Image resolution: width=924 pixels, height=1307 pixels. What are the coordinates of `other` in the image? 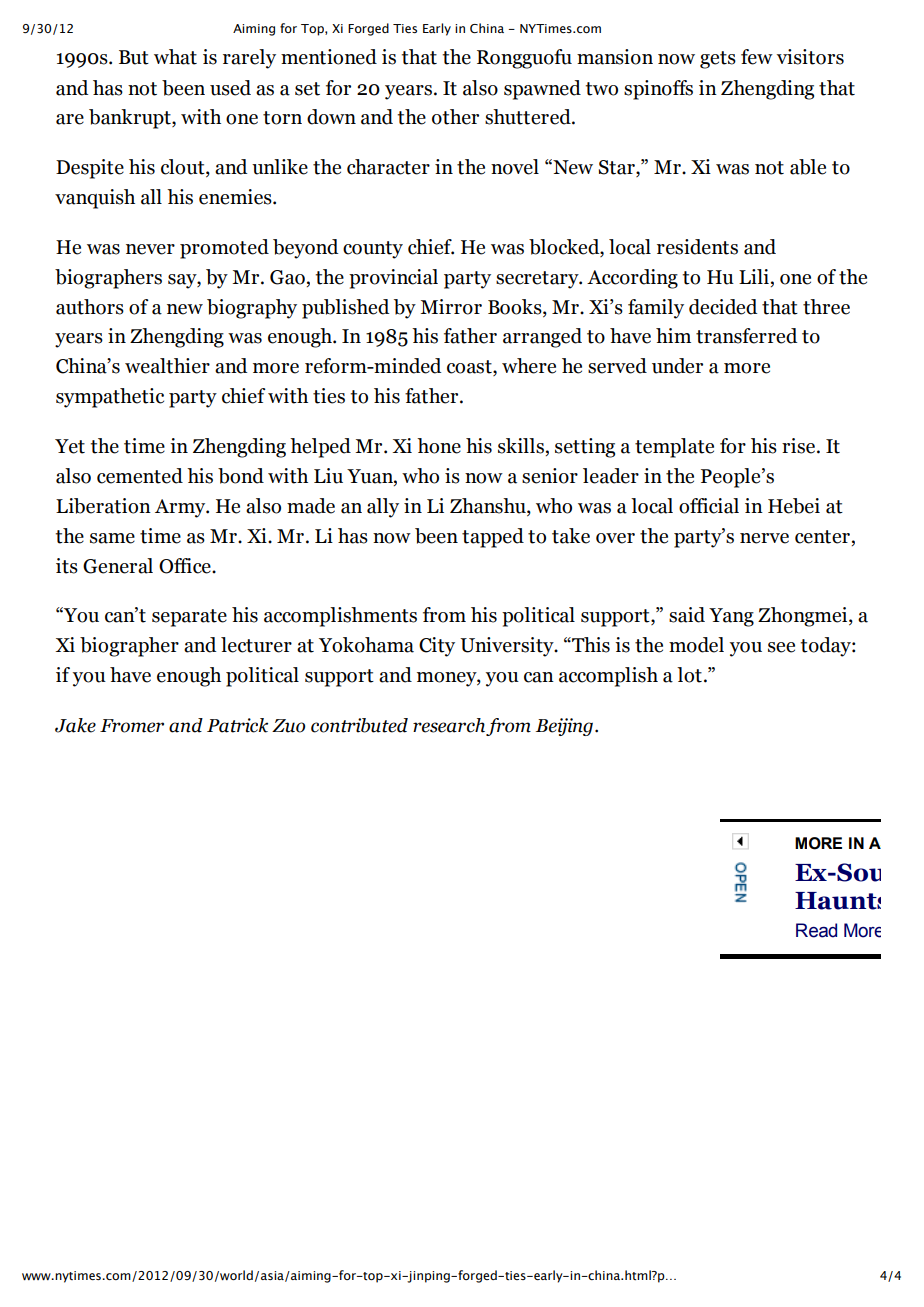 It's located at (455, 117).
